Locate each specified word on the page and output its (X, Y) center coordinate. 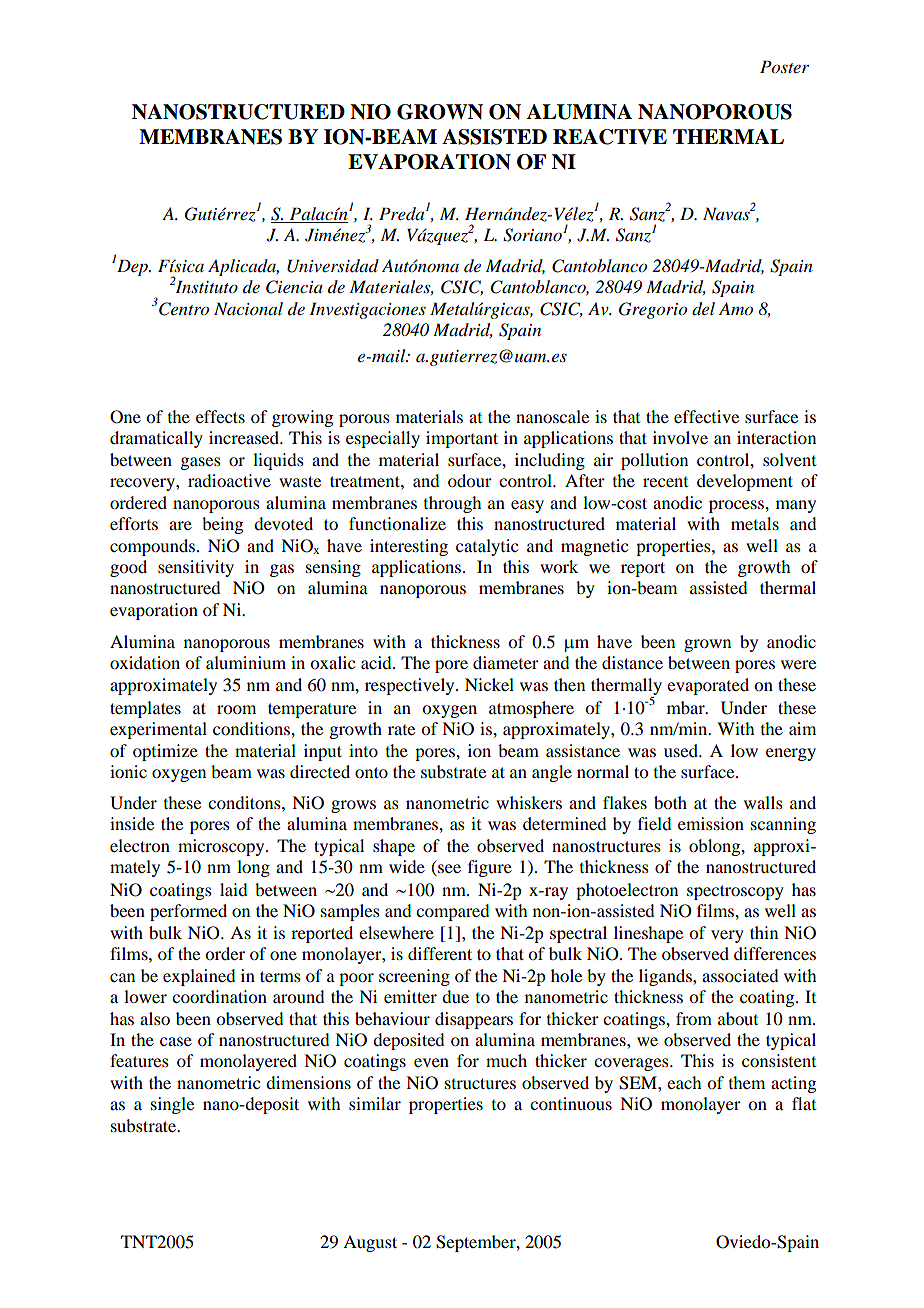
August (370, 1243)
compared (452, 912)
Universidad (333, 266)
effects (220, 416)
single (172, 1105)
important (462, 439)
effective (706, 416)
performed (188, 912)
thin (764, 932)
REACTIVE (610, 137)
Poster (784, 67)
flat (804, 1103)
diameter (506, 662)
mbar (687, 707)
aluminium (246, 662)
